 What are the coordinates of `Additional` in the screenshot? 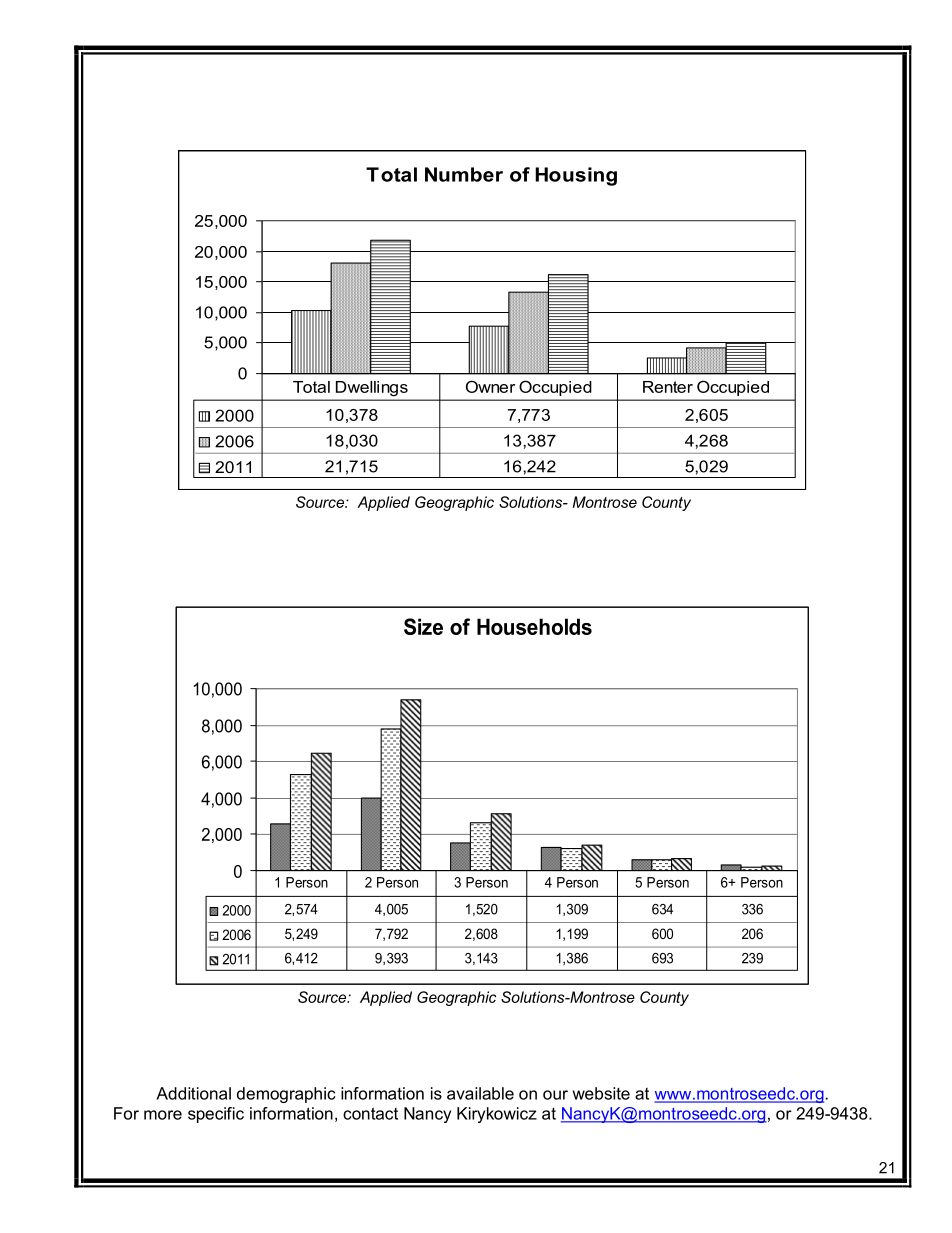 It's located at (193, 1093).
